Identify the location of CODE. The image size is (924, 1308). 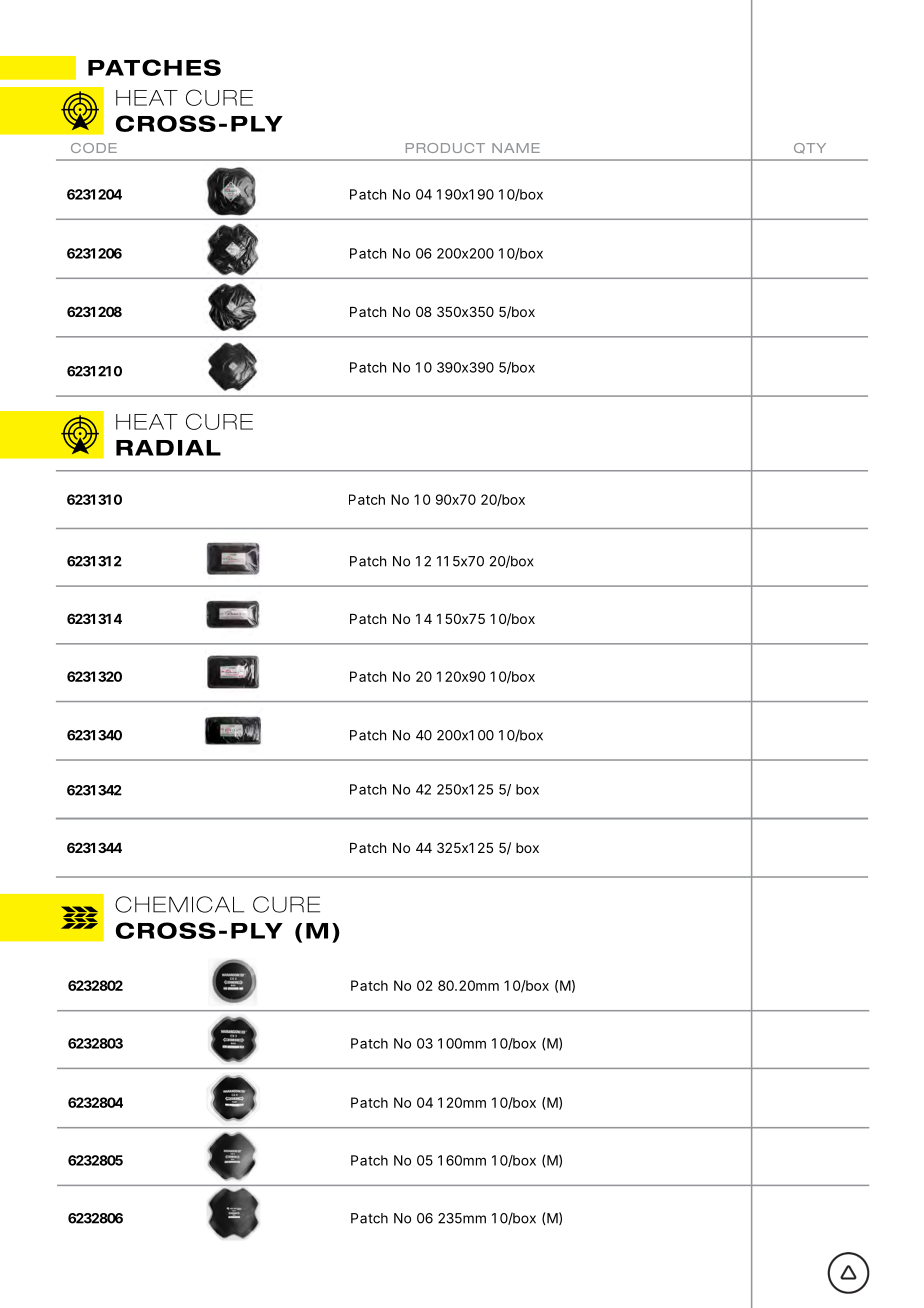
(94, 148).
